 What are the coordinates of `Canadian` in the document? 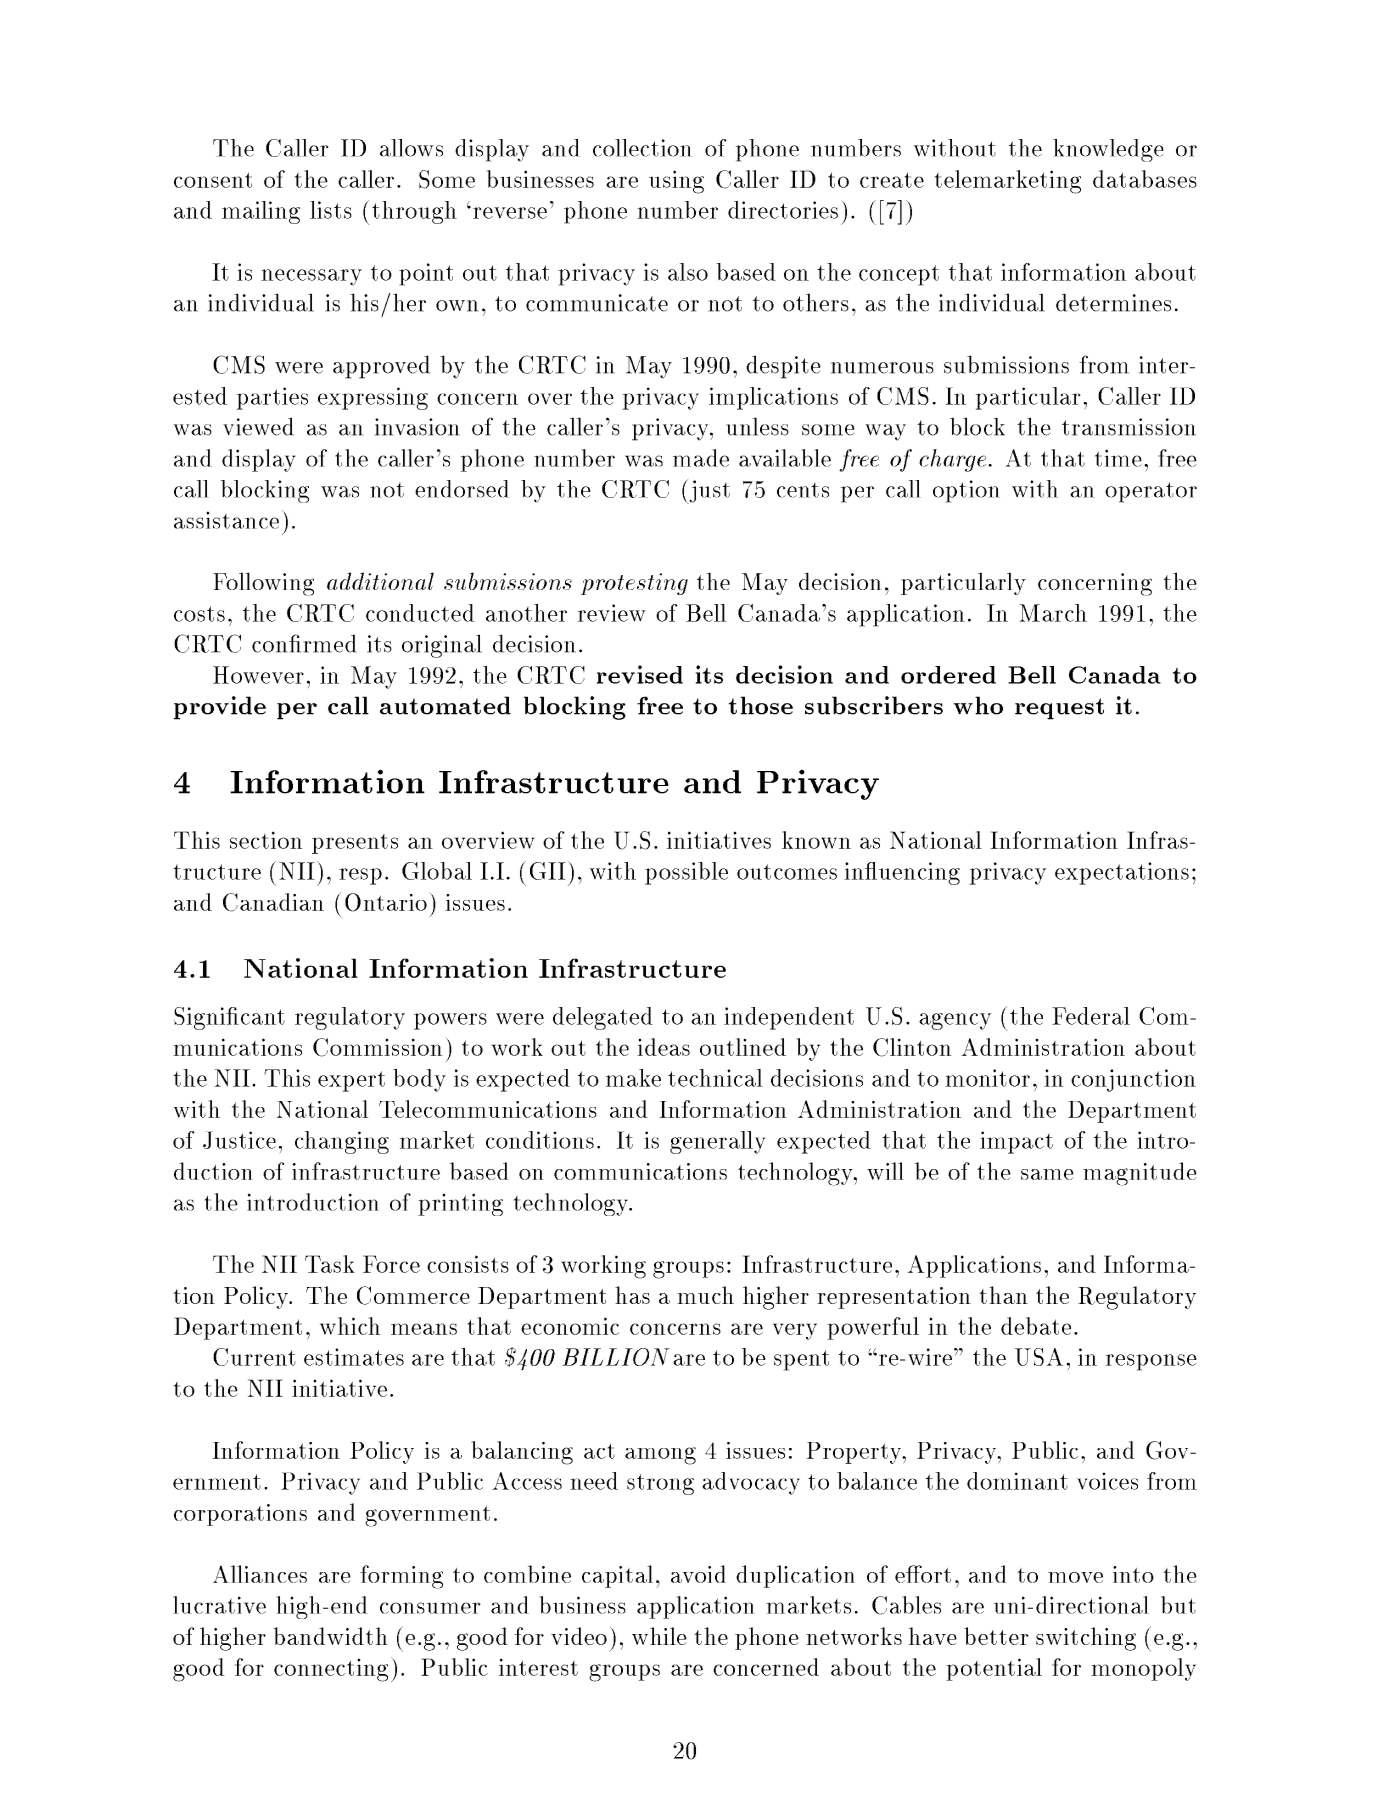 It's located at (273, 902).
